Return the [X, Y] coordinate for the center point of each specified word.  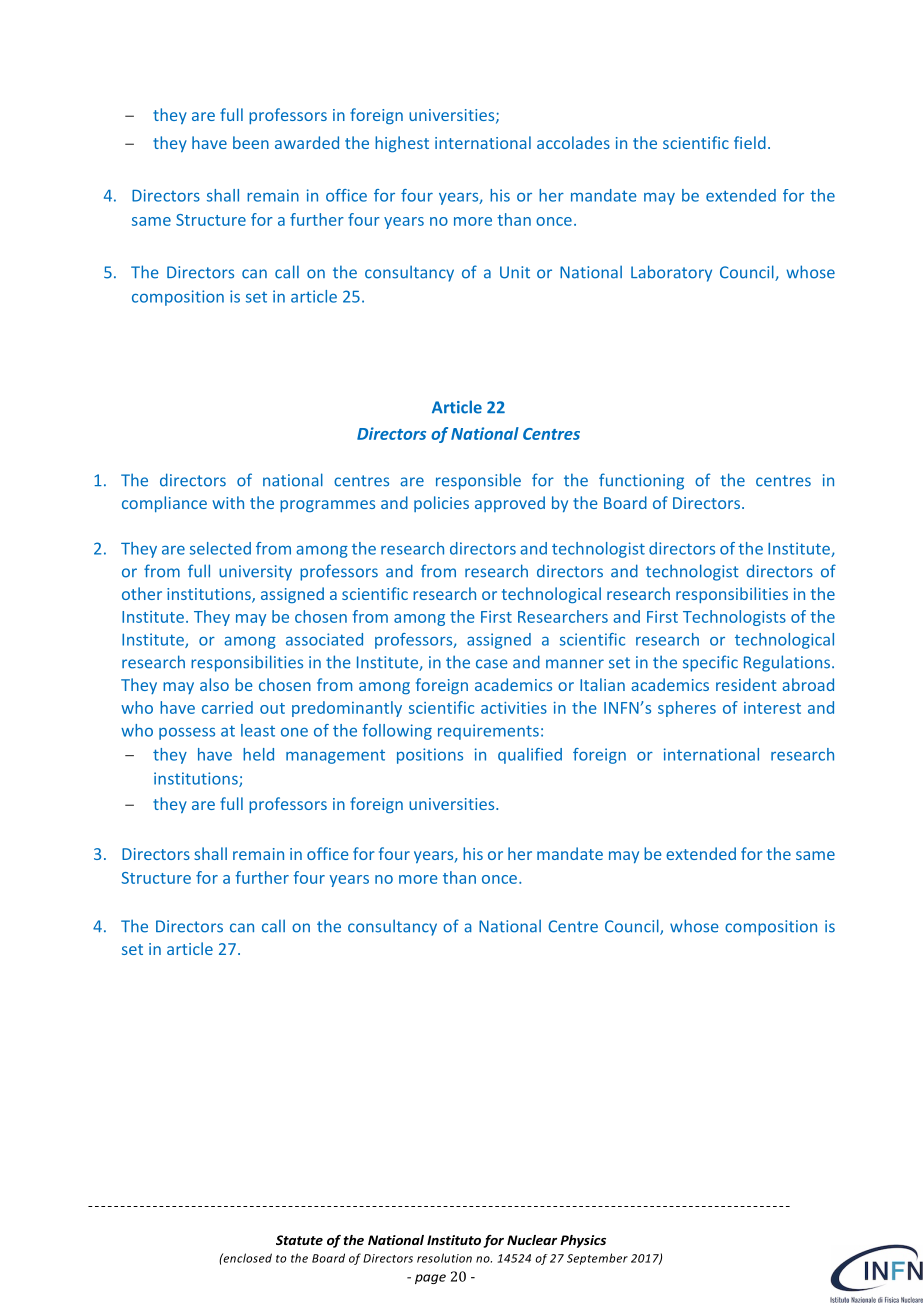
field [750, 142]
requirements [488, 732]
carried [227, 707]
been [251, 142]
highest [402, 144]
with [228, 502]
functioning [641, 481]
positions [430, 756]
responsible [478, 481]
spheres [687, 709]
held [258, 754]
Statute [299, 1240]
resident [746, 684]
